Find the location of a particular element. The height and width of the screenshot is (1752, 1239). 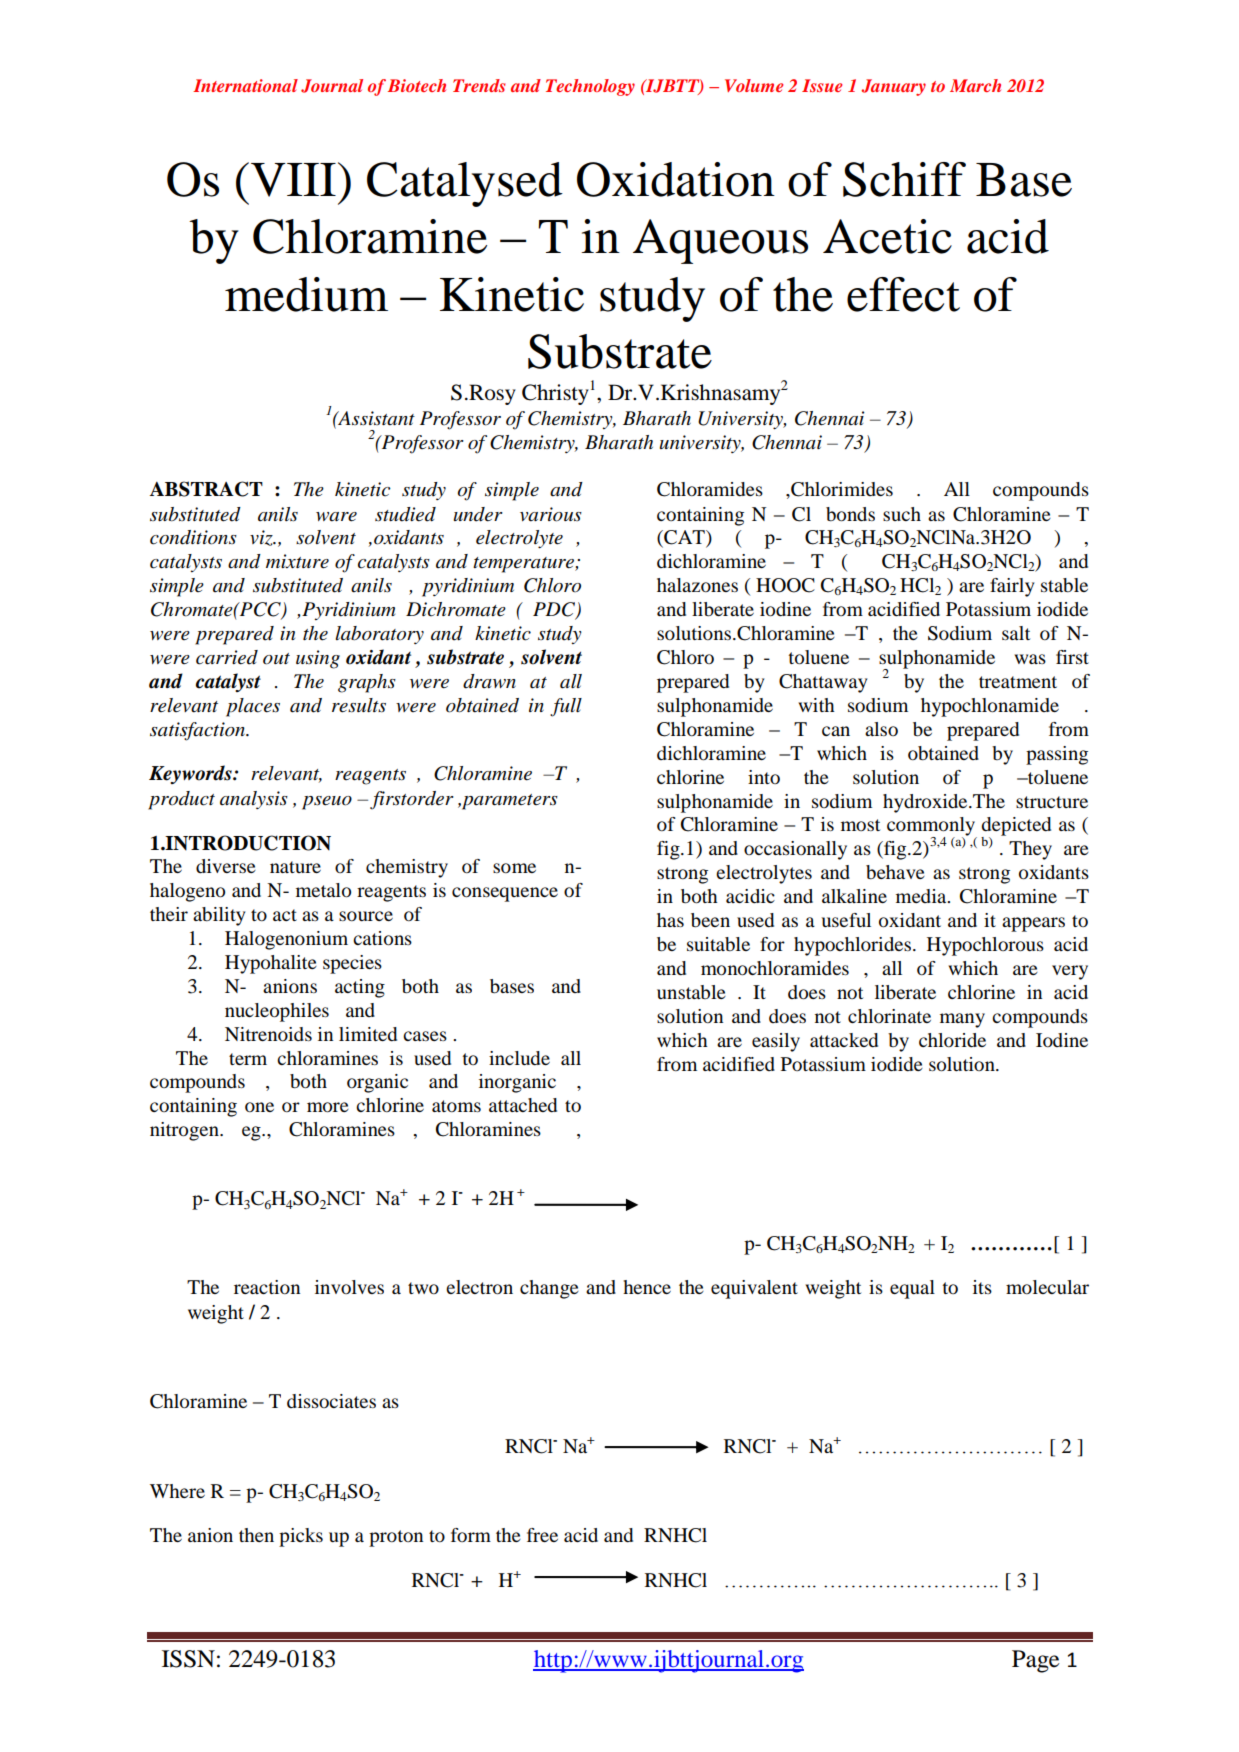

viz is located at coordinates (262, 538).
